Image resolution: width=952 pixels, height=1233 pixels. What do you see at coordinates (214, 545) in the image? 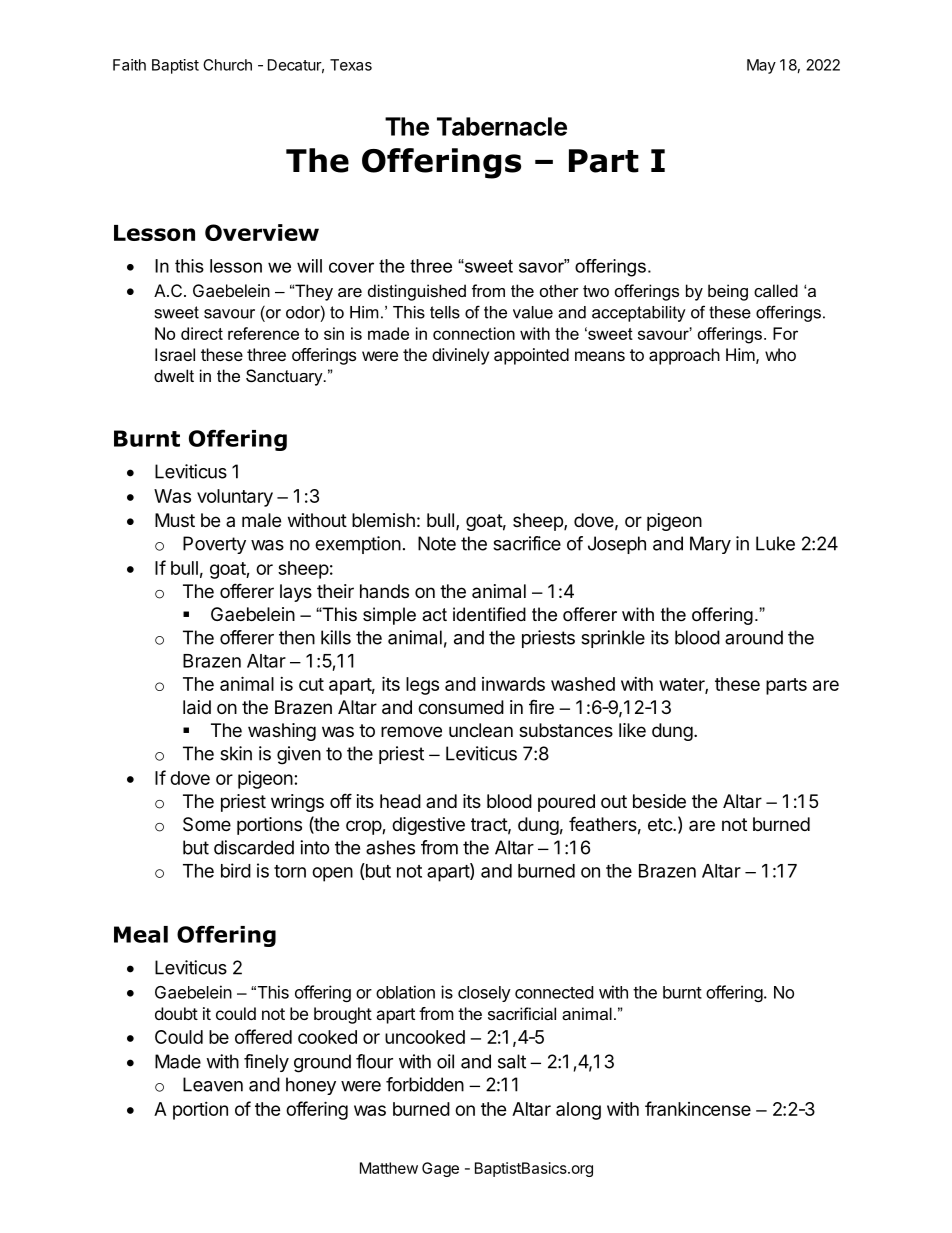
I see `Poverty` at bounding box center [214, 545].
